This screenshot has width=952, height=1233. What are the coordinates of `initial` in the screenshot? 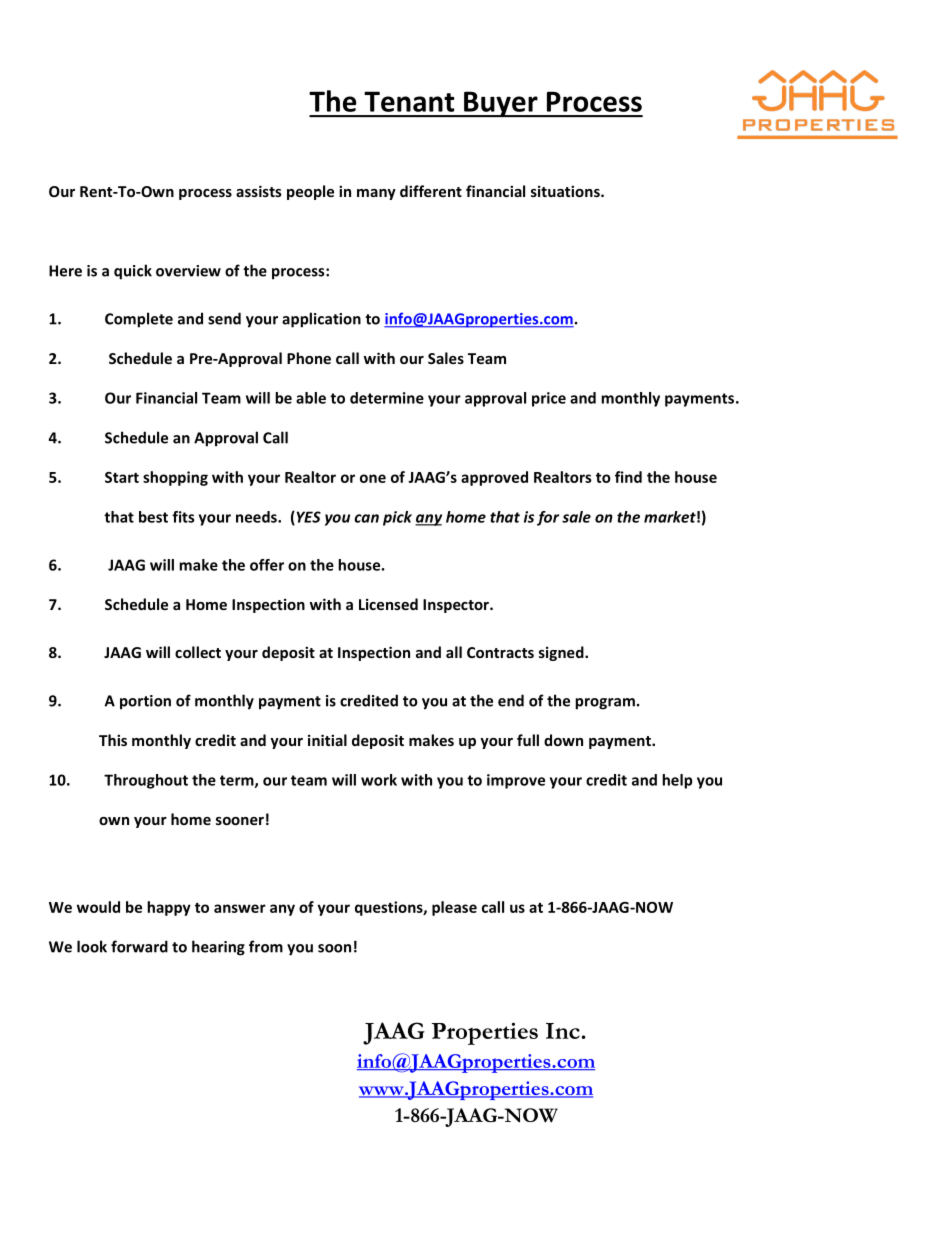 It's located at (327, 740).
